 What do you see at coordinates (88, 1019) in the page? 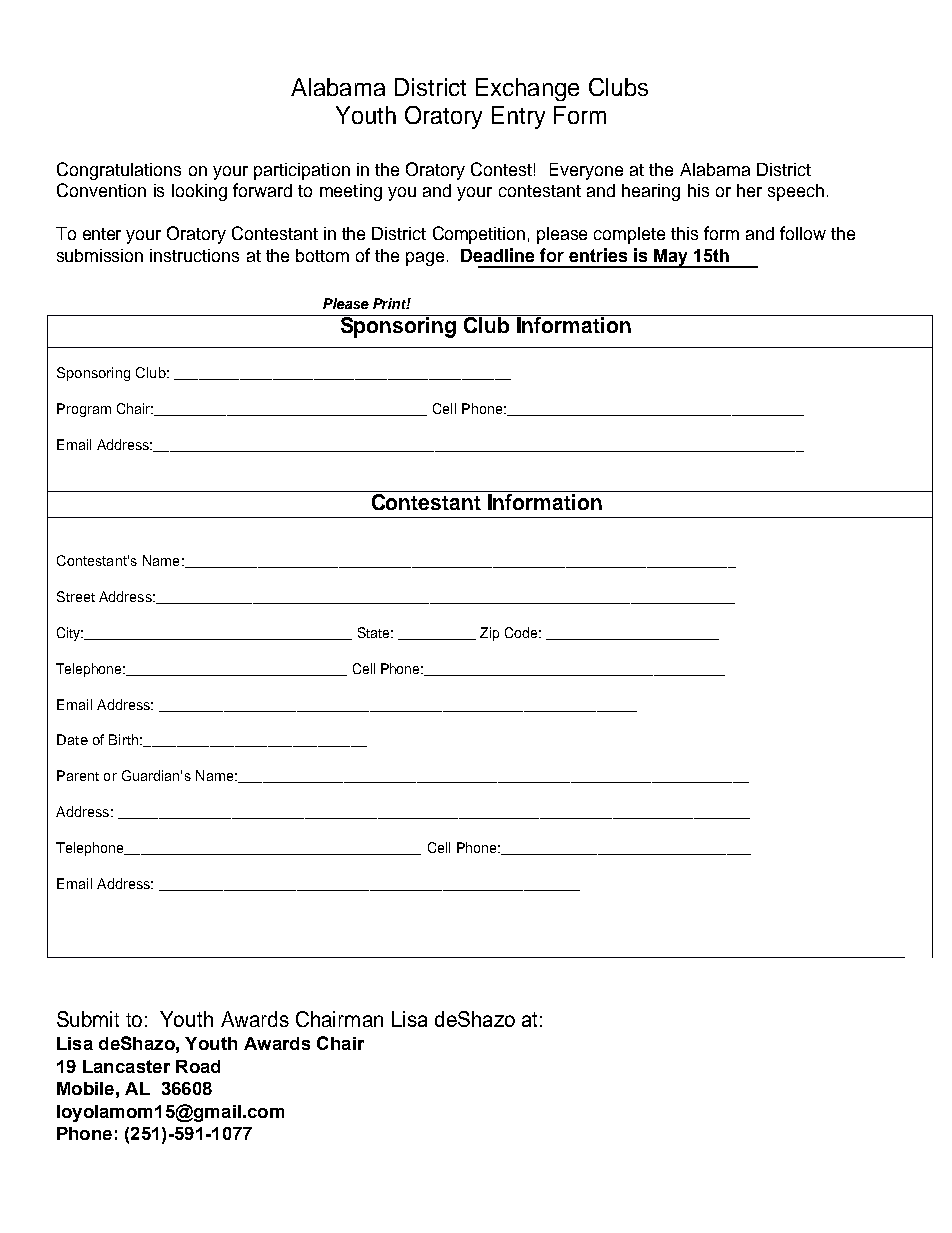
I see `Submit` at bounding box center [88, 1019].
